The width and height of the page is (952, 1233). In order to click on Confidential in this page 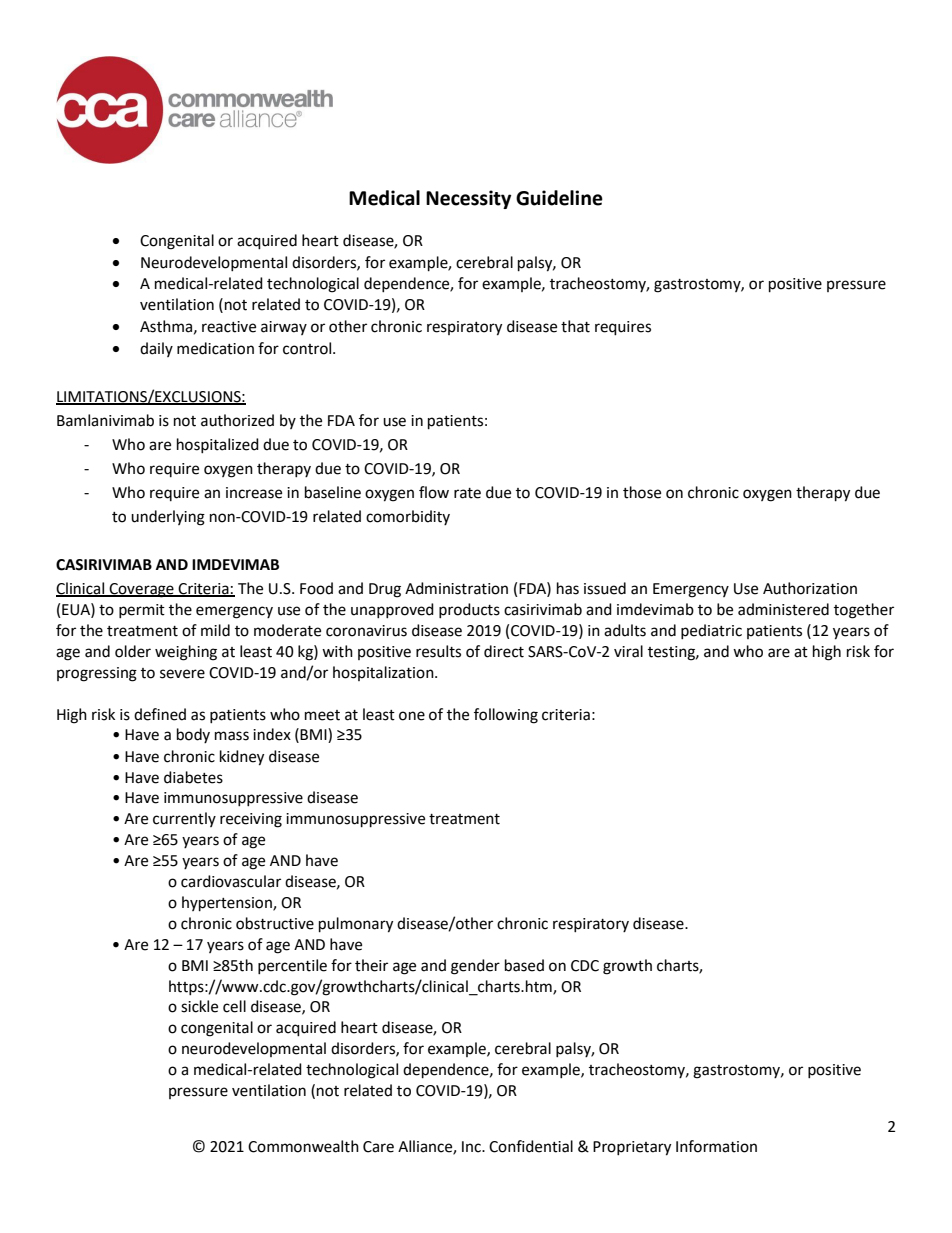, I will do `click(531, 1146)`.
